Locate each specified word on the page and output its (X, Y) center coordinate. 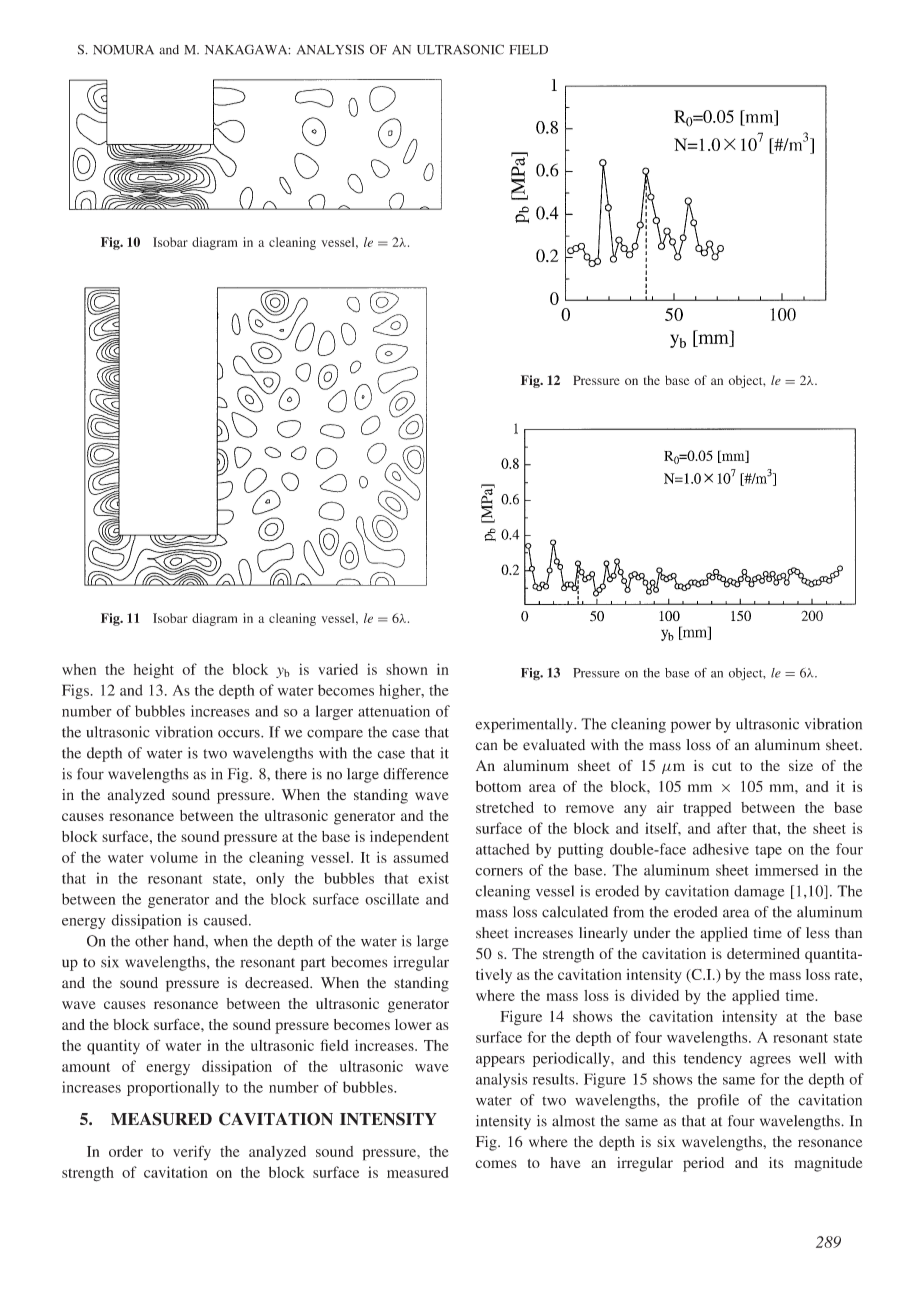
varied (338, 669)
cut (722, 766)
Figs (75, 691)
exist (433, 878)
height (154, 671)
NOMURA (123, 49)
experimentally (525, 725)
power (691, 727)
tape (768, 851)
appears (500, 1061)
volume (174, 857)
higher (401, 691)
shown (407, 669)
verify (192, 1152)
